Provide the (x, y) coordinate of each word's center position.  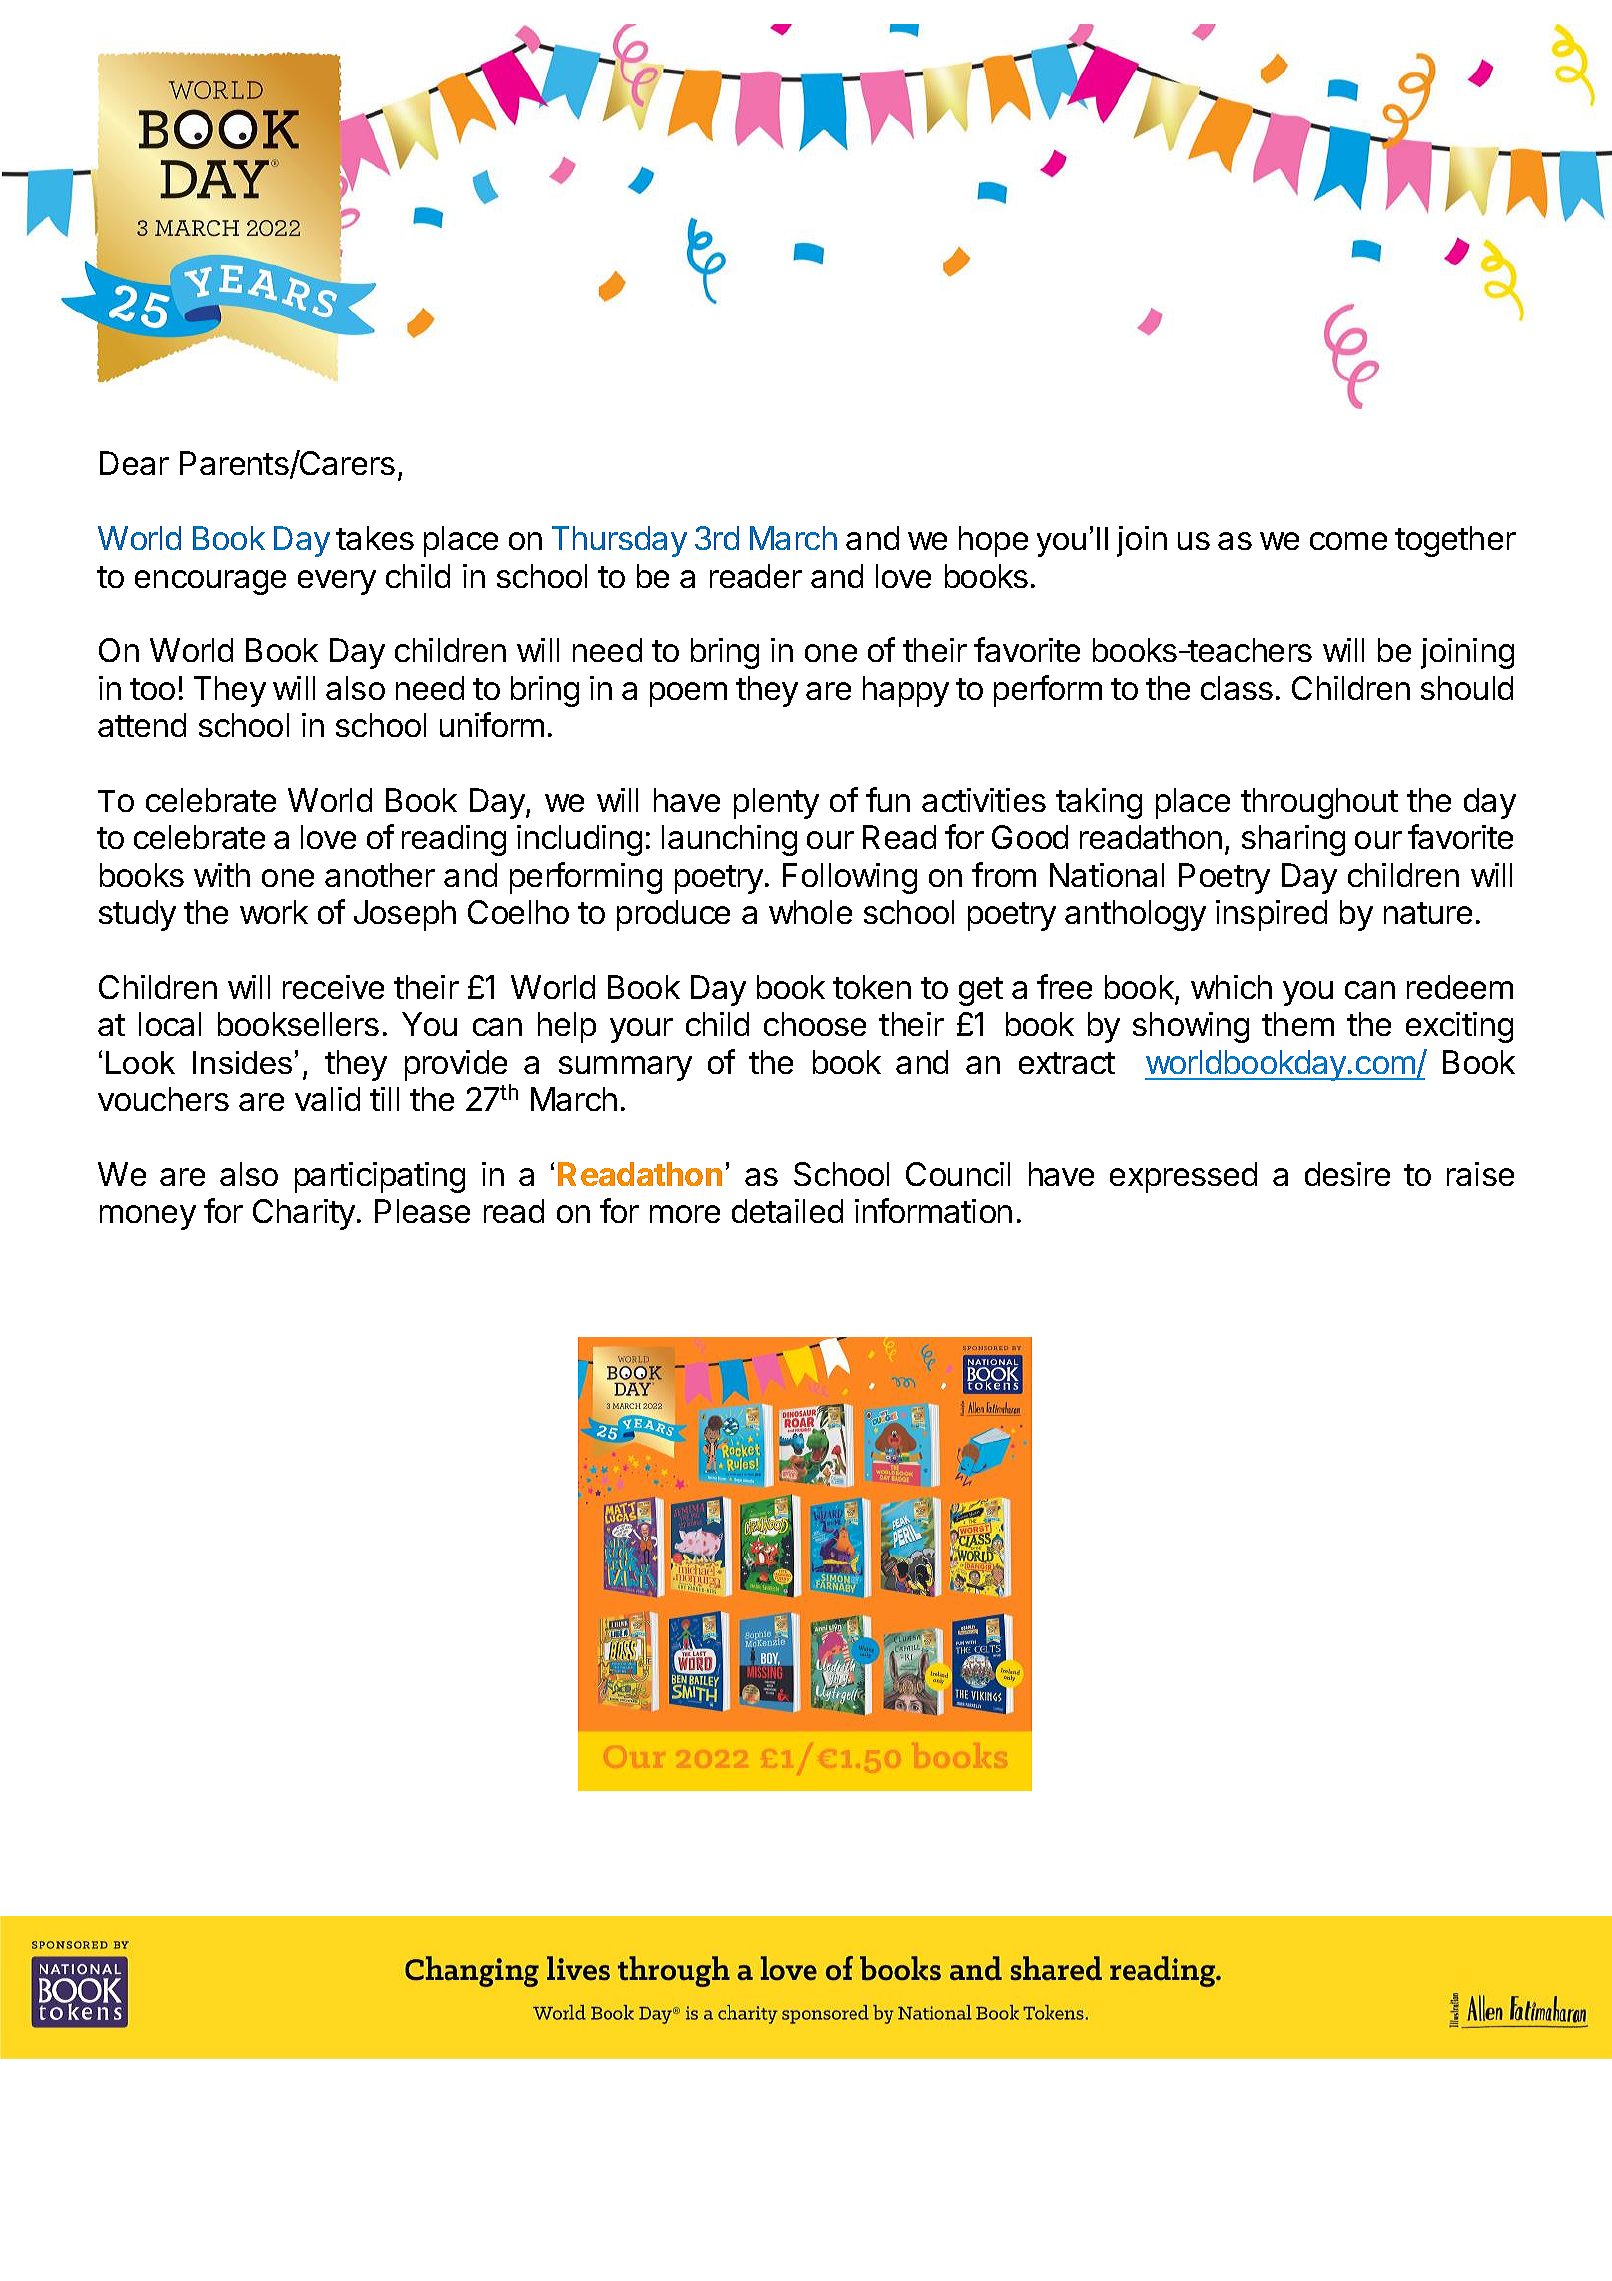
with (222, 875)
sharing (1293, 840)
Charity (304, 1214)
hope (993, 541)
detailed (787, 1211)
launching (729, 840)
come (1348, 541)
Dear (134, 463)
